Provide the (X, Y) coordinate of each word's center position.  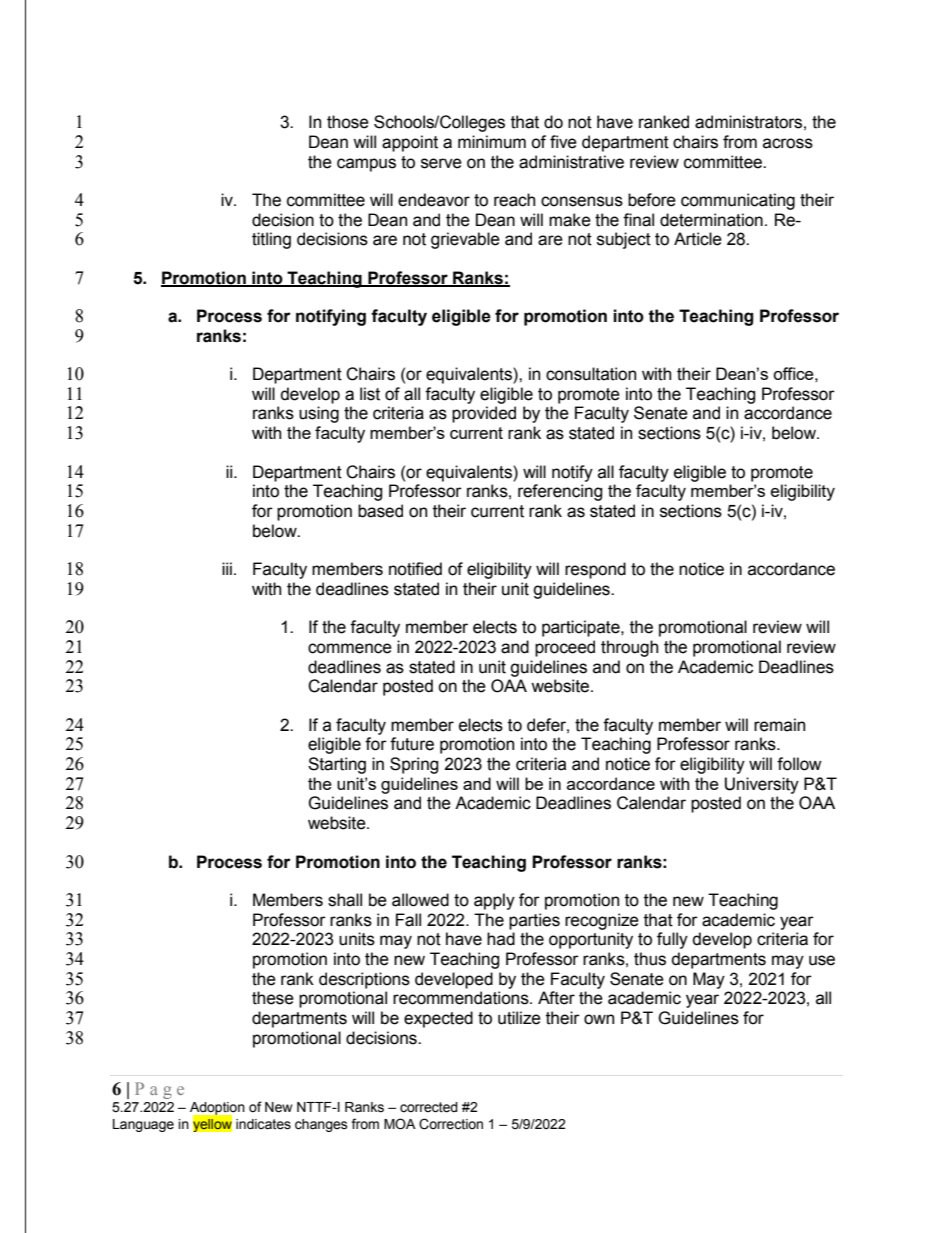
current (497, 511)
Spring (414, 765)
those (348, 122)
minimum (492, 142)
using (319, 414)
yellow (212, 1124)
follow (799, 764)
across (788, 143)
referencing (560, 492)
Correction (451, 1124)
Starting (337, 765)
